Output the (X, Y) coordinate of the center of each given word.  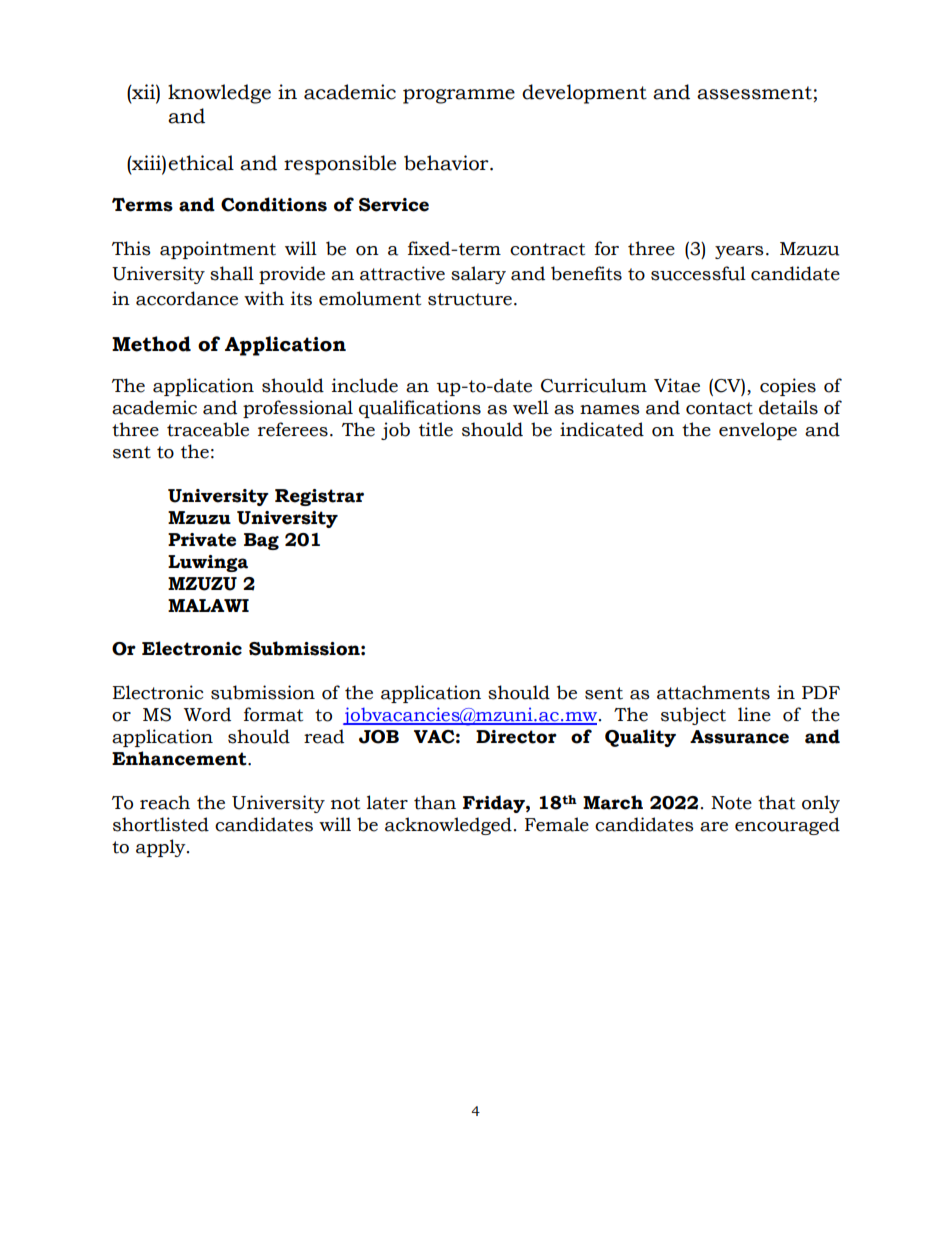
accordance (187, 298)
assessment (754, 93)
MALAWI (208, 605)
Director (516, 737)
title (436, 429)
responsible (340, 165)
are (714, 827)
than (435, 802)
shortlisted (161, 824)
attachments (713, 692)
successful (698, 273)
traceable (208, 429)
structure (470, 299)
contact (719, 408)
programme (459, 96)
